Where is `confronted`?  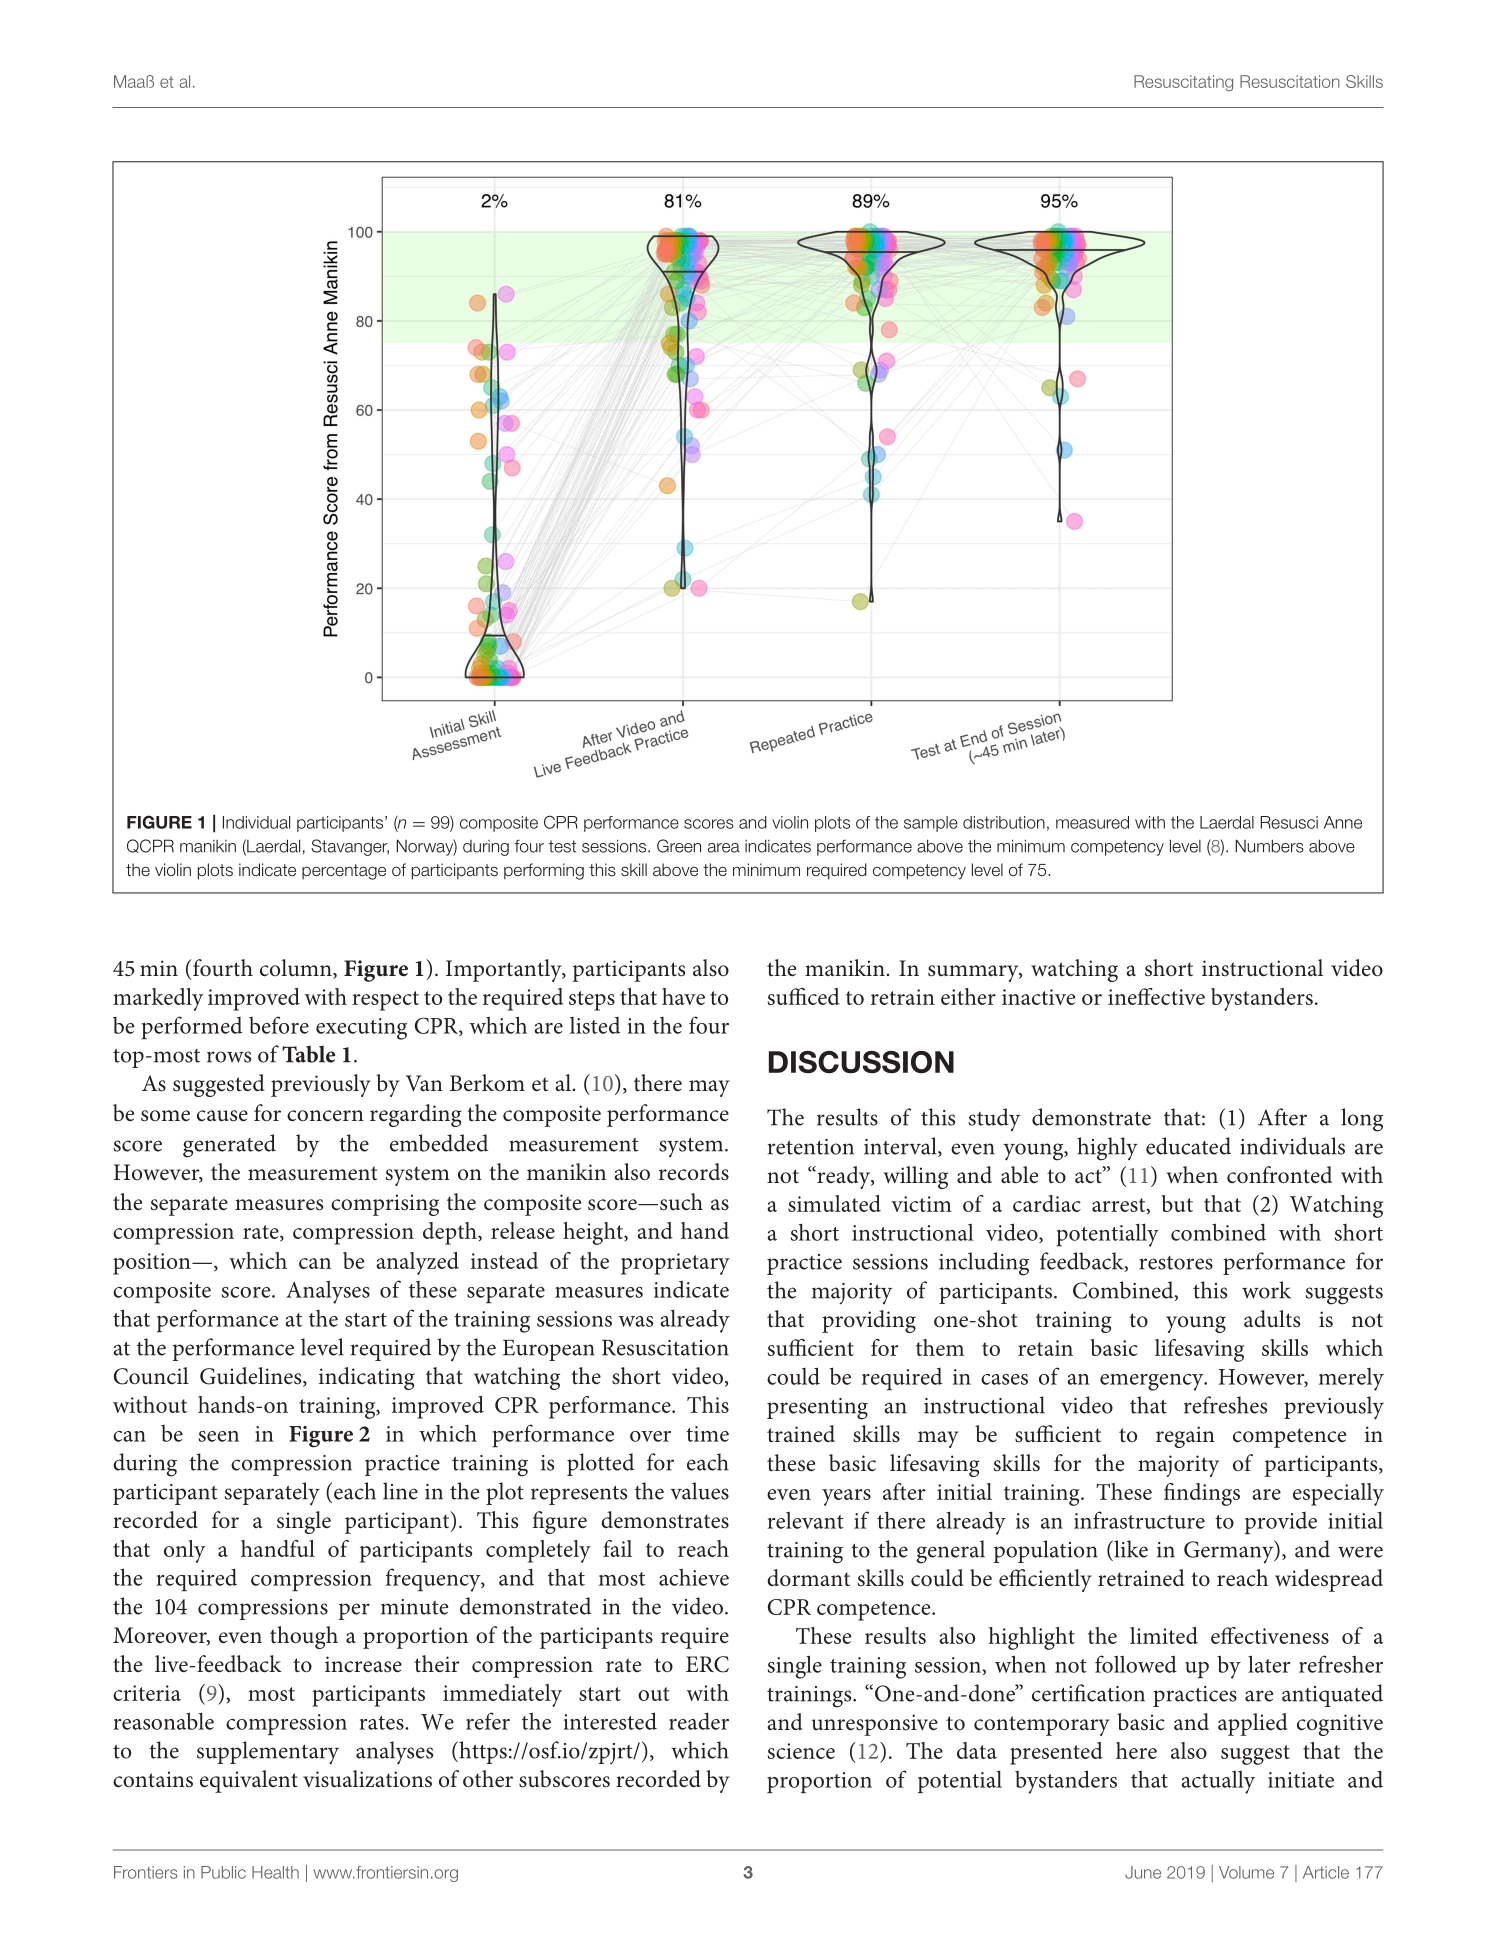
confronted is located at coordinates (1279, 1175).
